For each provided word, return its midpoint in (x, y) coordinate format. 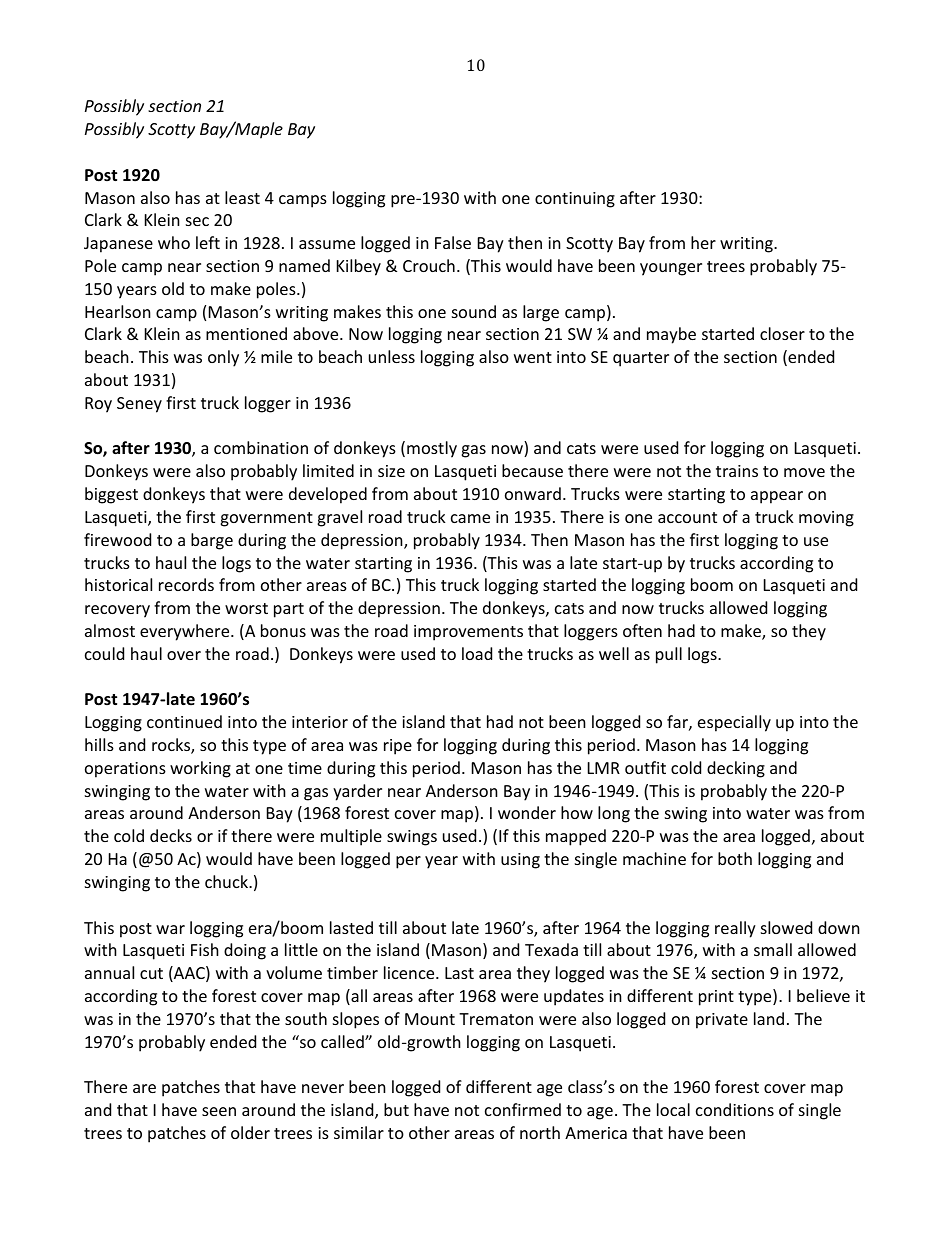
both (735, 858)
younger (671, 269)
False (453, 242)
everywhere (186, 632)
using (520, 861)
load (477, 653)
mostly (432, 449)
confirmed (523, 1109)
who (174, 242)
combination (261, 447)
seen (219, 1111)
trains (737, 471)
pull (669, 655)
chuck (227, 881)
